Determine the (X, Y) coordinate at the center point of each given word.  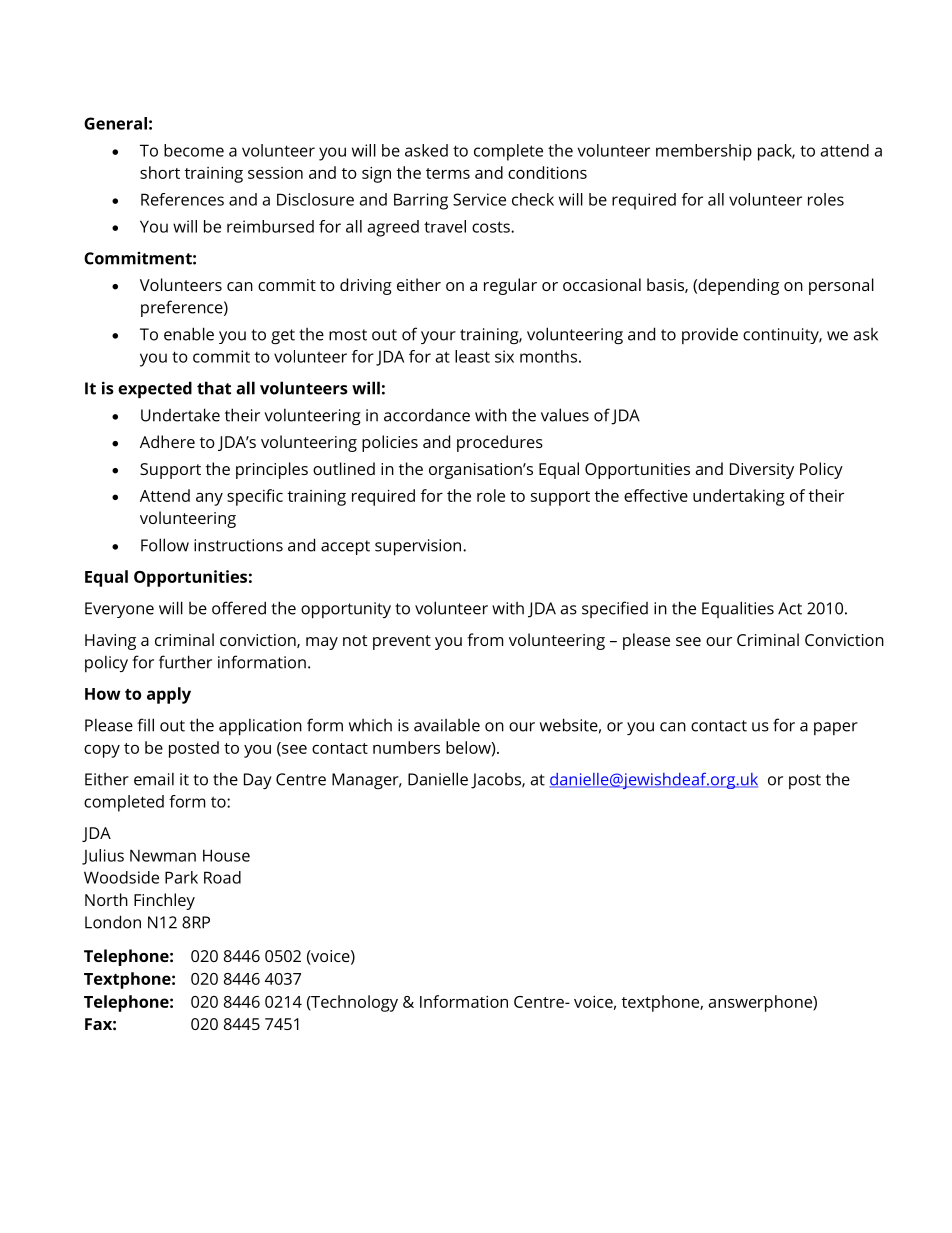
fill (145, 725)
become (194, 150)
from (485, 639)
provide (710, 335)
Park (181, 877)
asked (426, 150)
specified (615, 609)
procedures (500, 443)
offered (239, 608)
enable (189, 334)
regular (510, 286)
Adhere (167, 441)
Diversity (762, 471)
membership (704, 152)
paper (836, 728)
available (447, 725)
